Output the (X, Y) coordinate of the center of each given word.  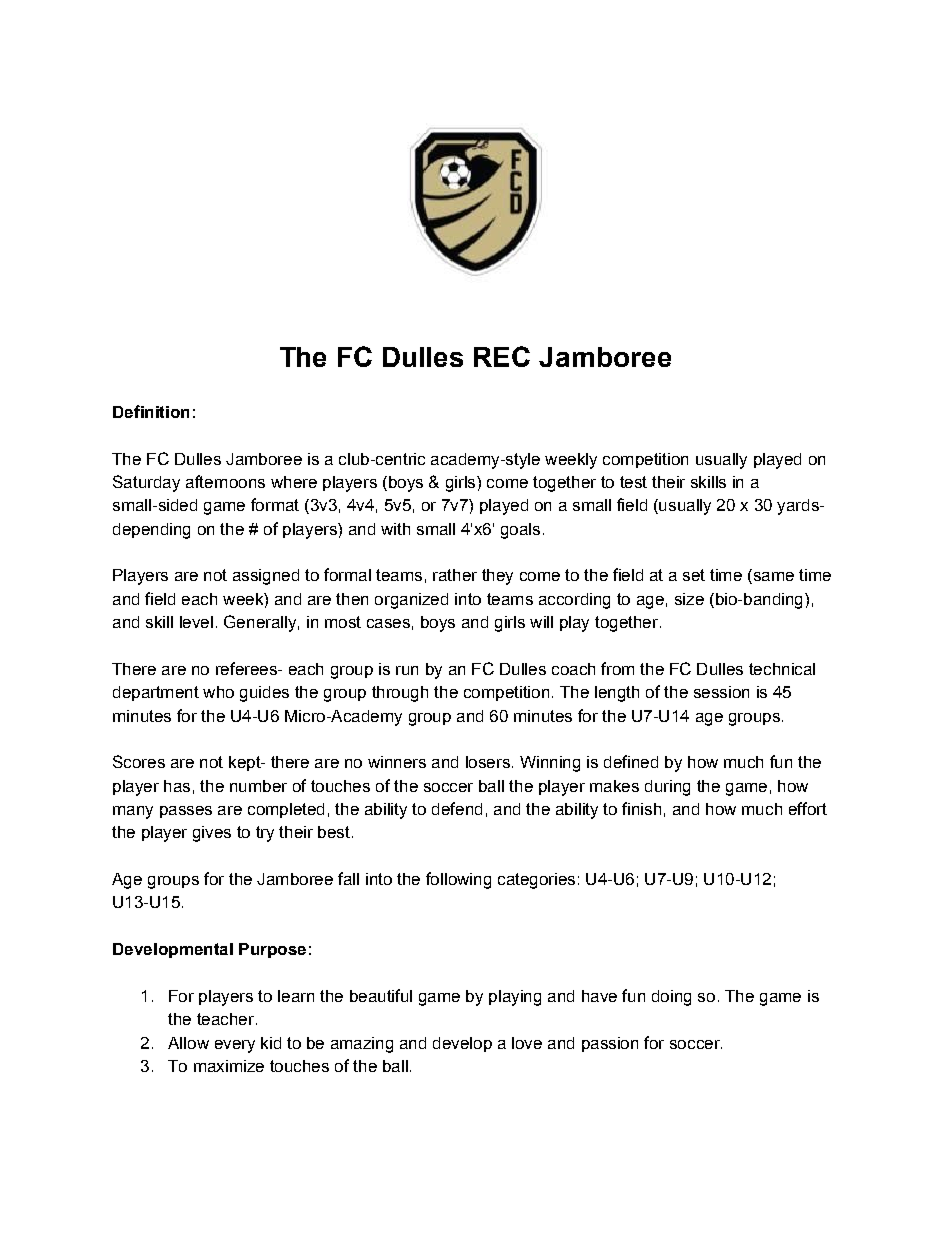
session (721, 692)
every (235, 1046)
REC (502, 356)
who (218, 692)
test (633, 482)
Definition (151, 411)
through (400, 694)
